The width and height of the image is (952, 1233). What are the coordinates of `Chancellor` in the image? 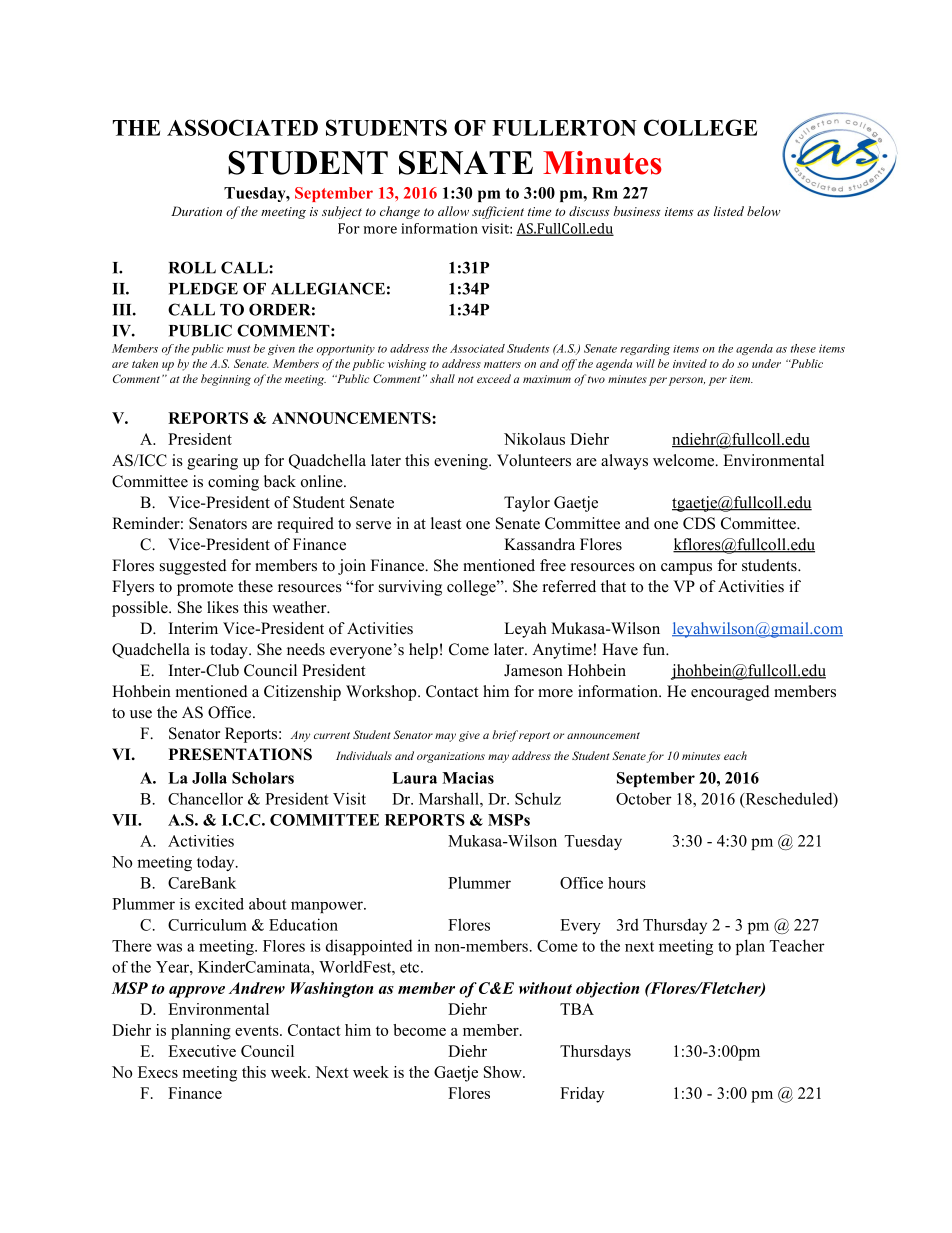 It's located at (205, 798).
